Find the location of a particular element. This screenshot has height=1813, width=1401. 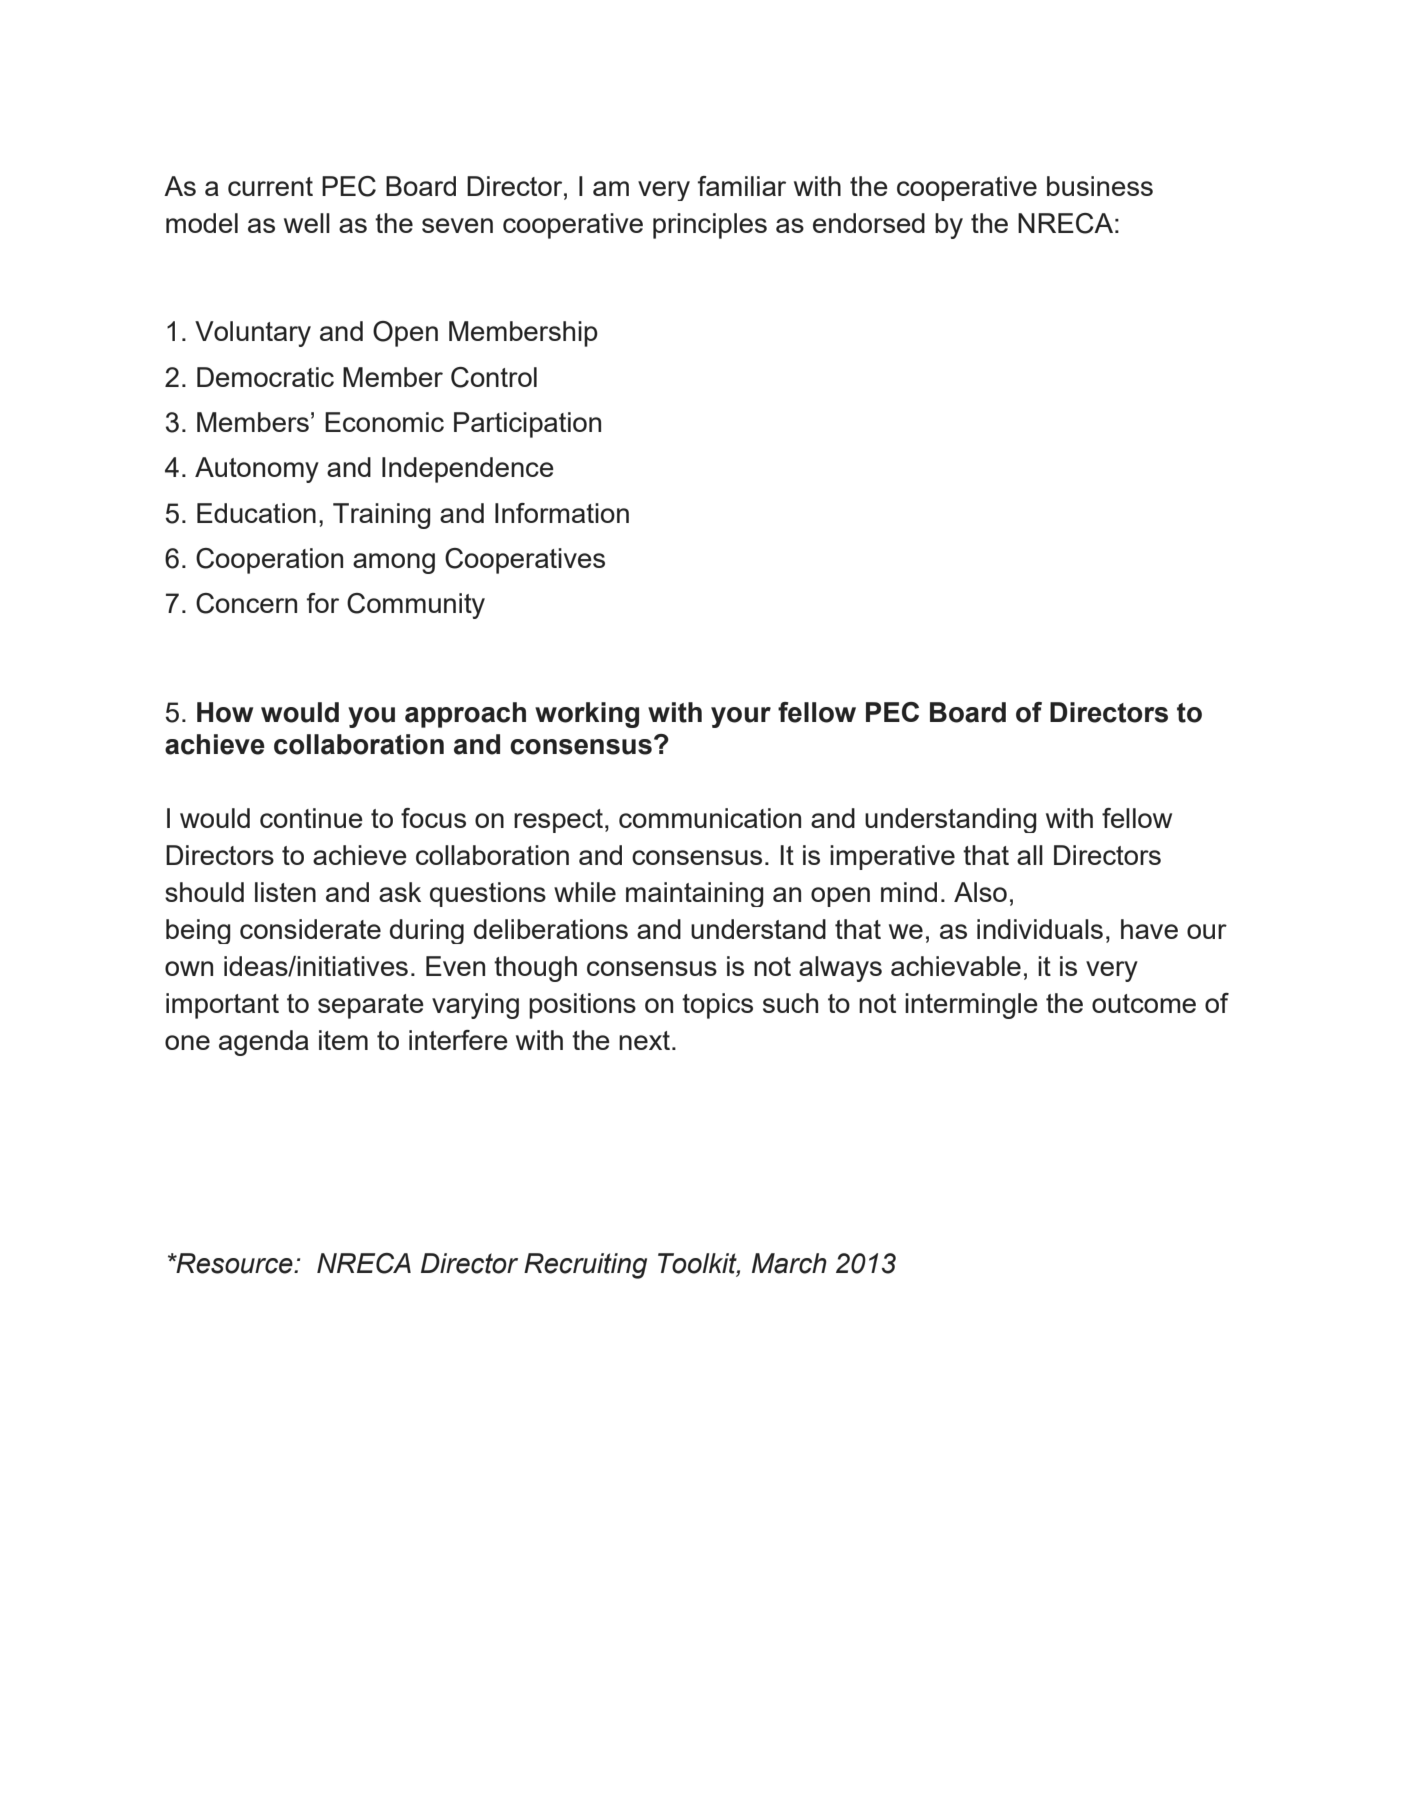

well is located at coordinates (307, 223).
